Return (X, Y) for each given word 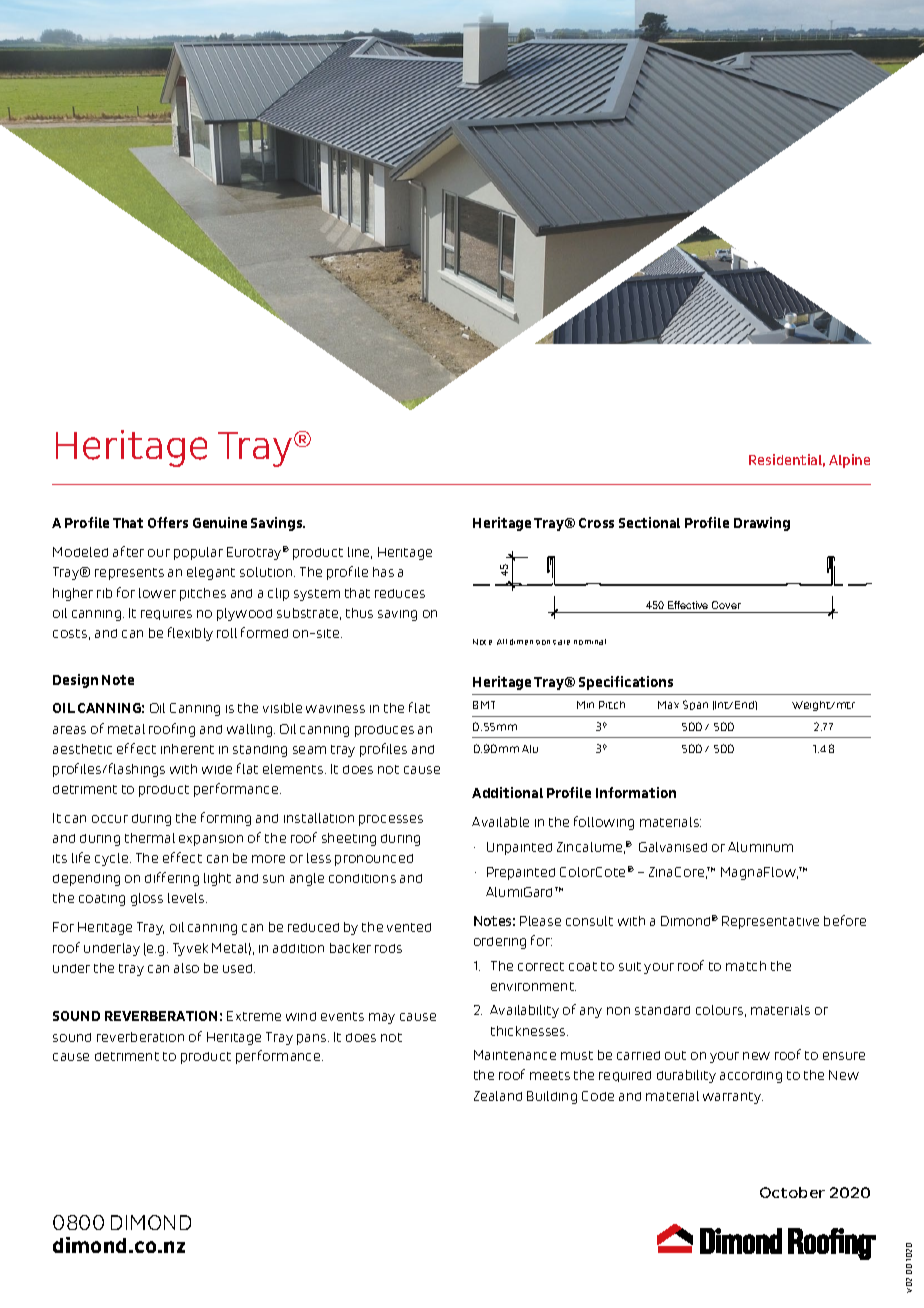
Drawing (762, 524)
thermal (150, 838)
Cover (726, 605)
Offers (168, 522)
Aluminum (760, 847)
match (746, 966)
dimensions (533, 642)
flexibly (190, 634)
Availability (524, 1011)
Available (500, 822)
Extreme (254, 1016)
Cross (596, 523)
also (186, 968)
